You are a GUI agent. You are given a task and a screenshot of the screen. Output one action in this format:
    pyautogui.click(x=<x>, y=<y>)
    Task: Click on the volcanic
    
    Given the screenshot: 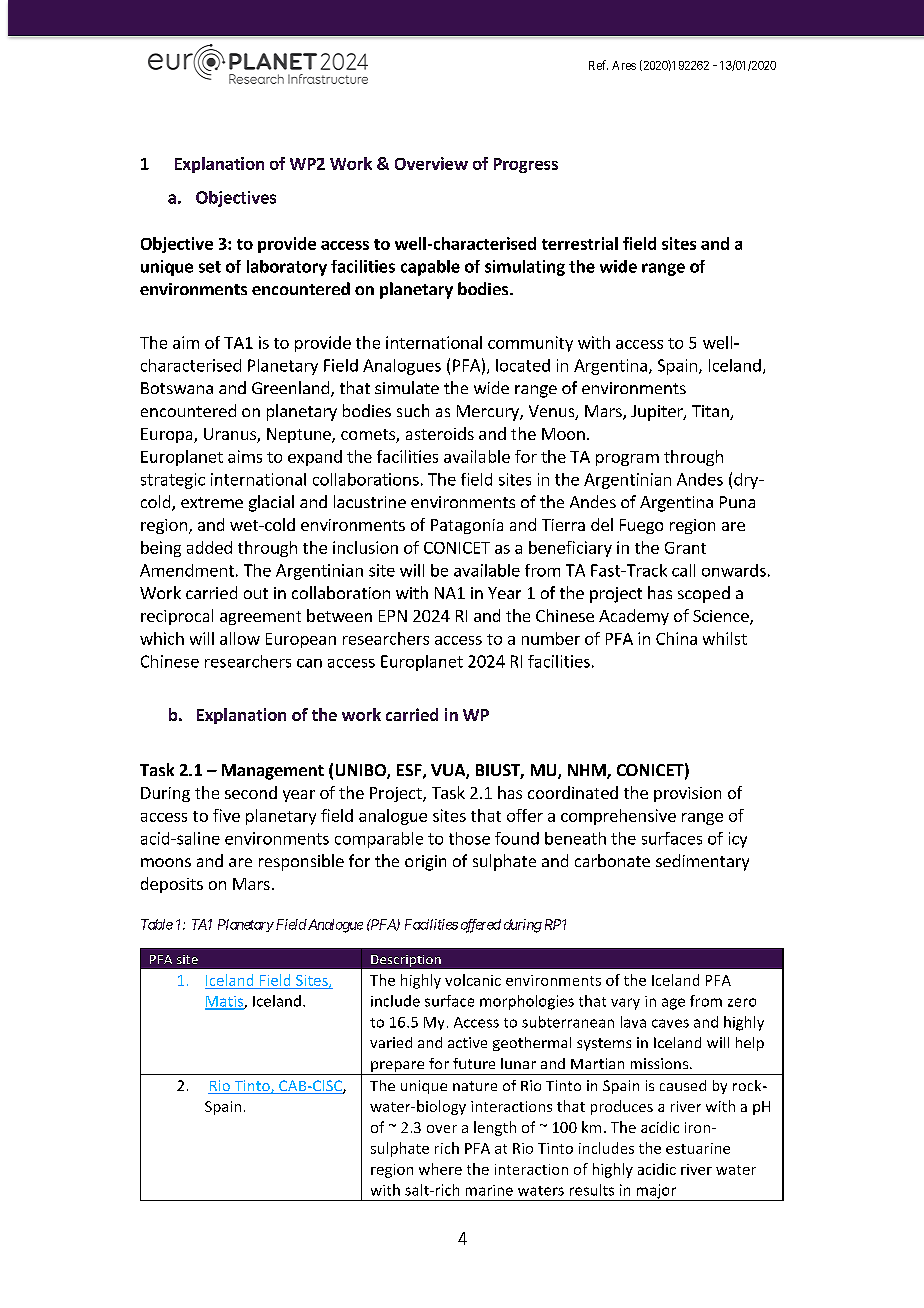 What is the action you would take?
    pyautogui.click(x=473, y=980)
